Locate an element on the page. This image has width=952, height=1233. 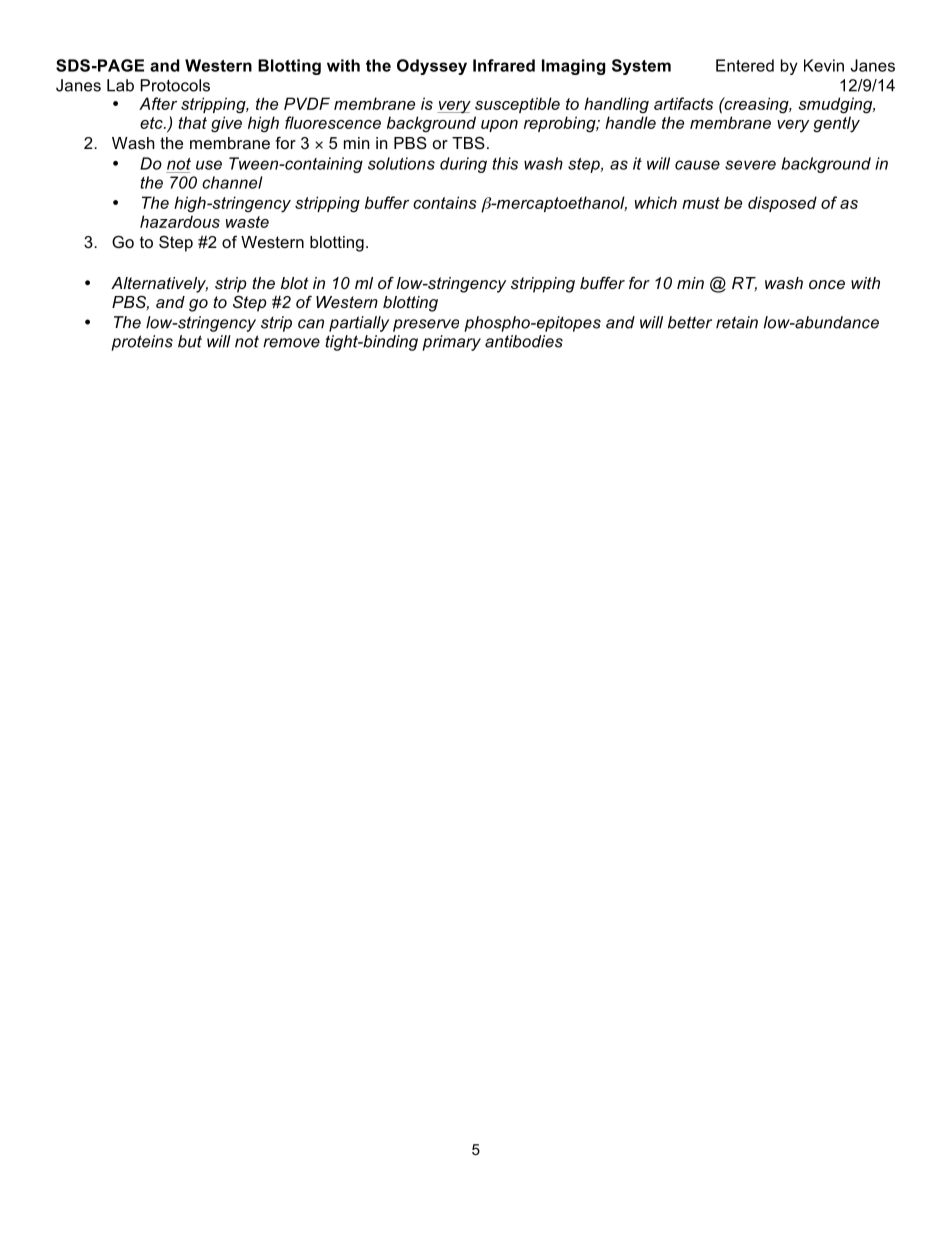
upon is located at coordinates (499, 126).
